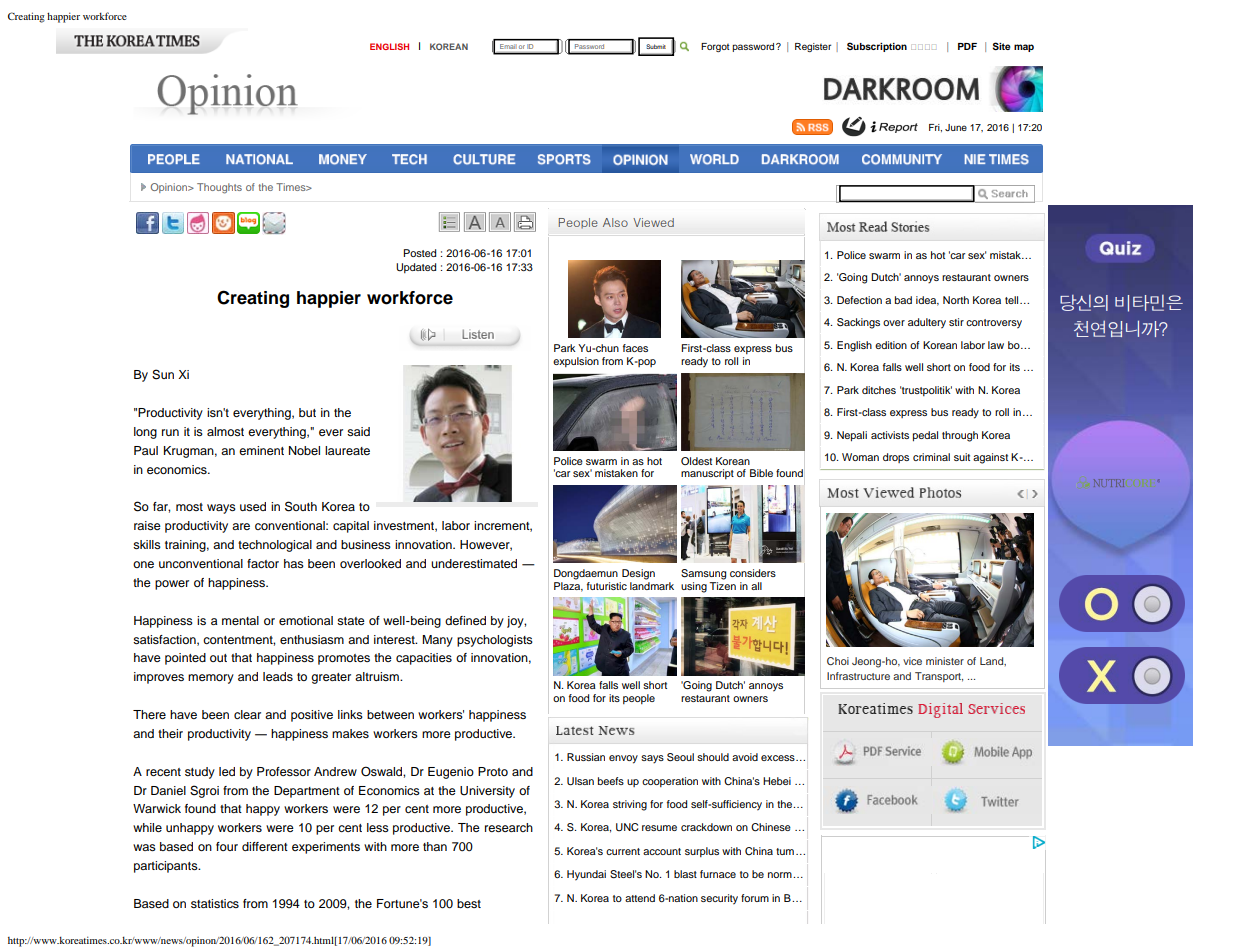 The height and width of the screenshot is (952, 1233). Describe the element at coordinates (931, 457) in the screenshot. I see `criminal` at that location.
